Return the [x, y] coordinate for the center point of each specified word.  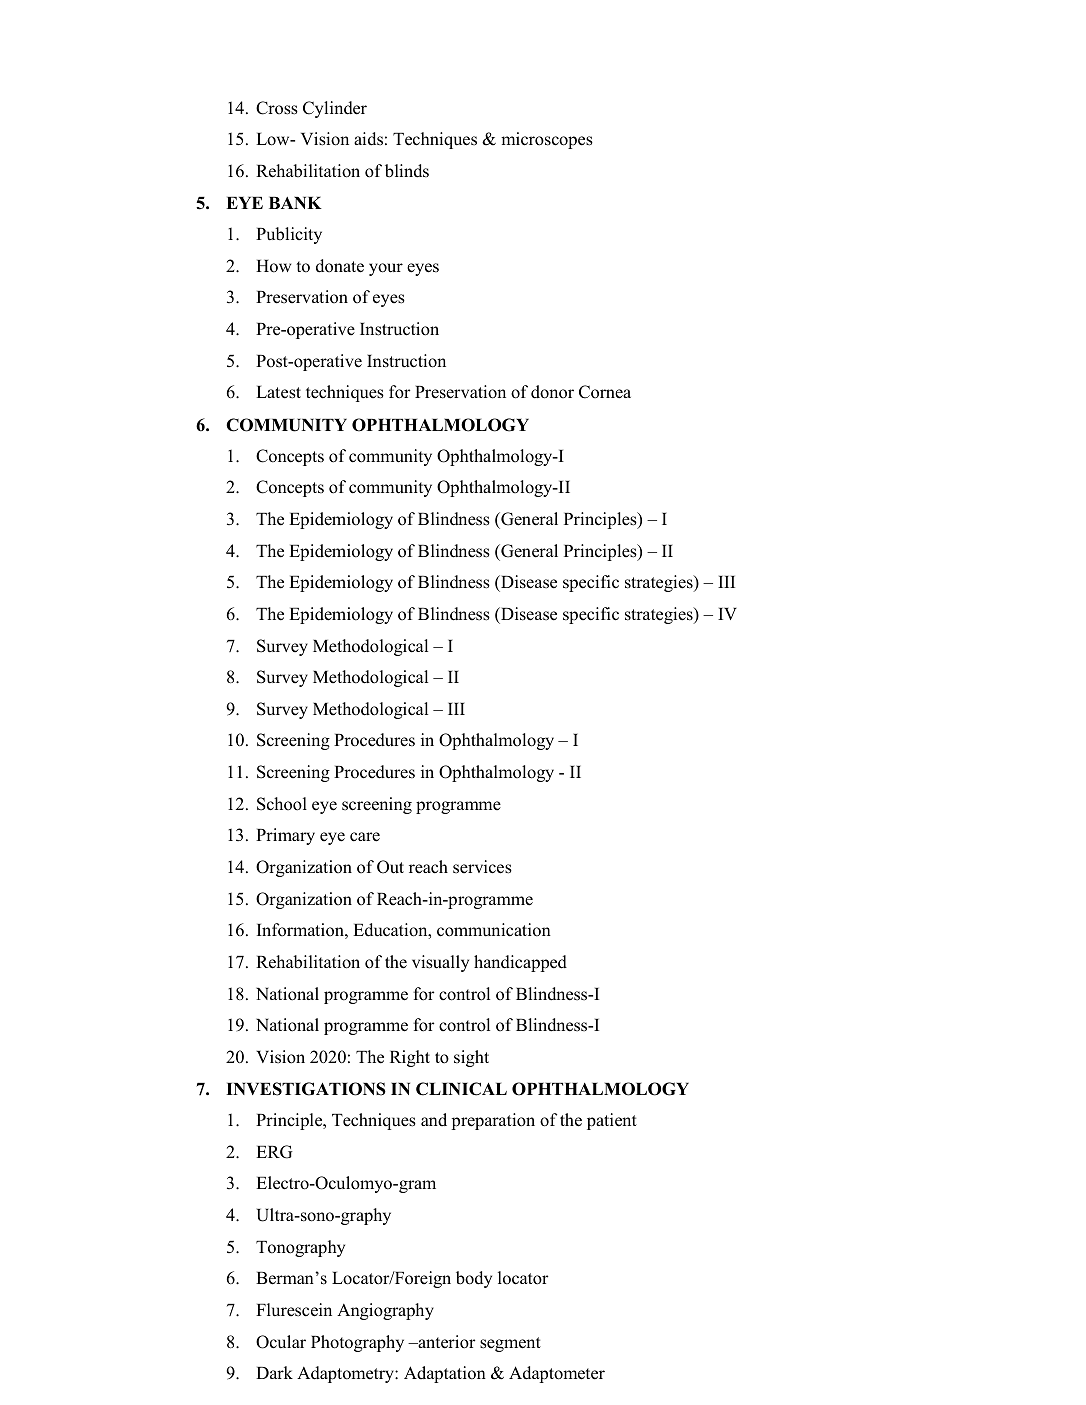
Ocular [281, 1342]
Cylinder [335, 109]
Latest [278, 392]
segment [510, 1344]
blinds [407, 171]
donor [552, 392]
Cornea [605, 392]
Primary [285, 836]
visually [440, 963]
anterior [445, 1342]
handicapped [520, 963]
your [386, 269]
